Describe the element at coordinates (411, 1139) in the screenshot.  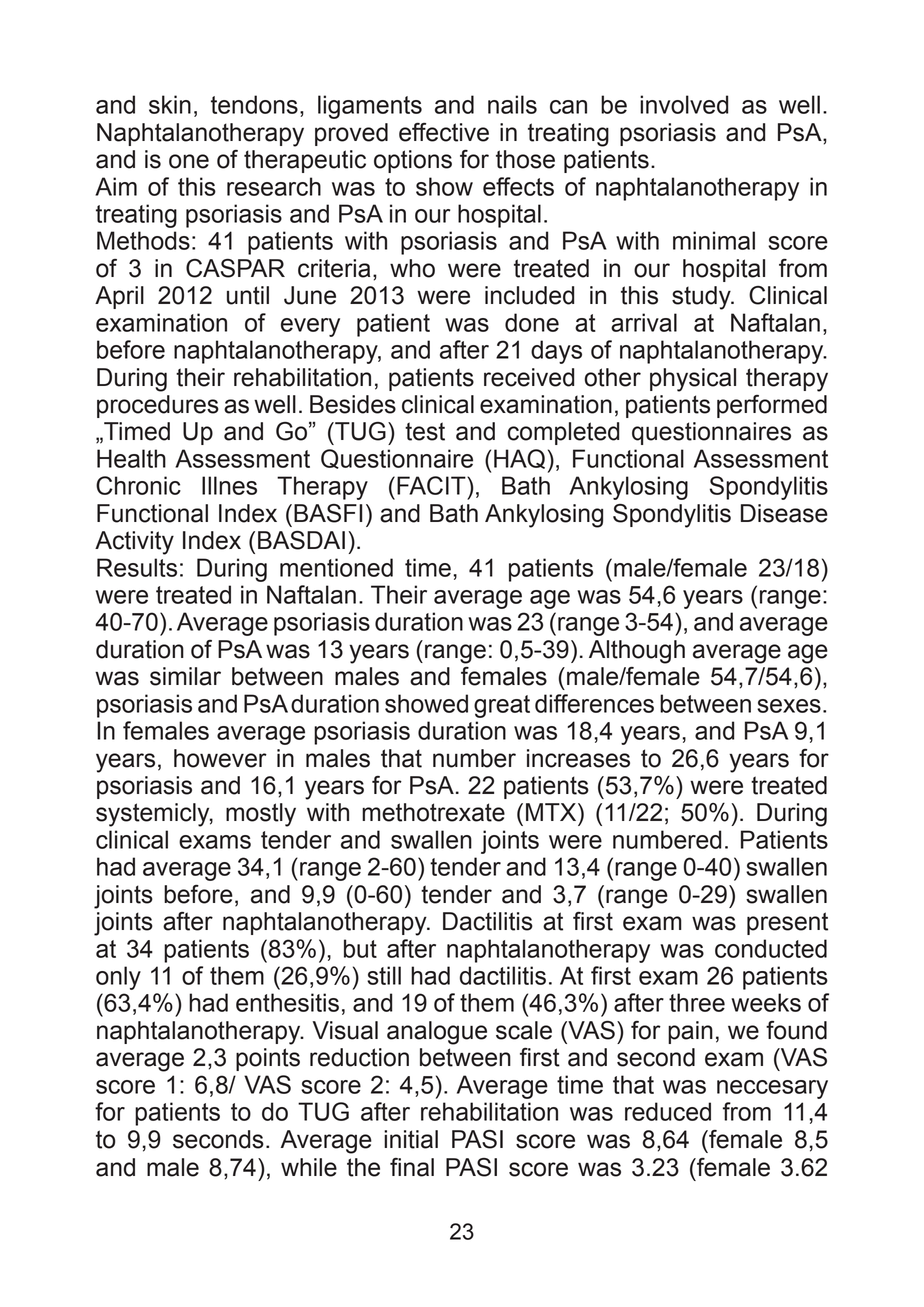
I see `initial` at that location.
